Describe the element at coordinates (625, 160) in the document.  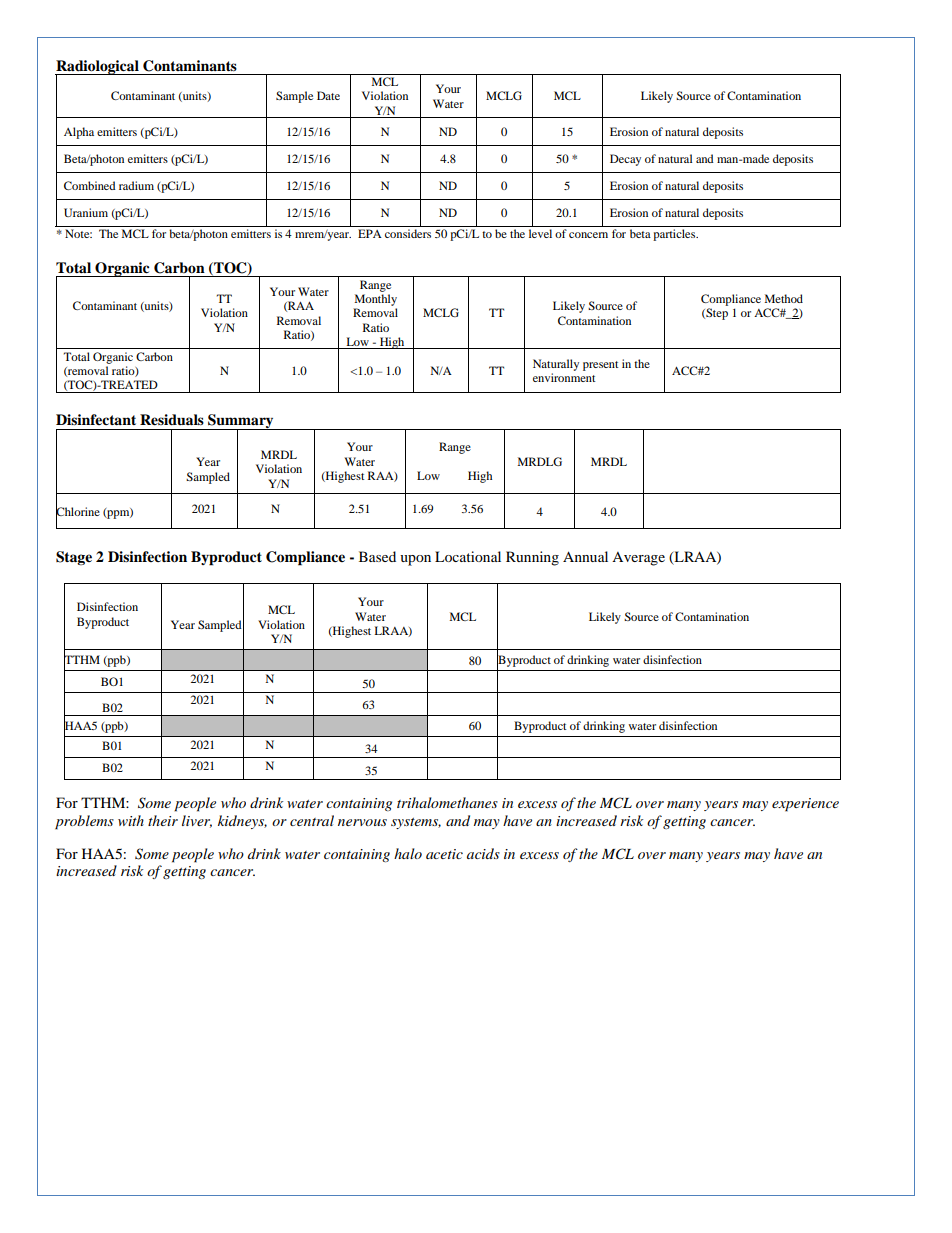
I see `Decay` at that location.
